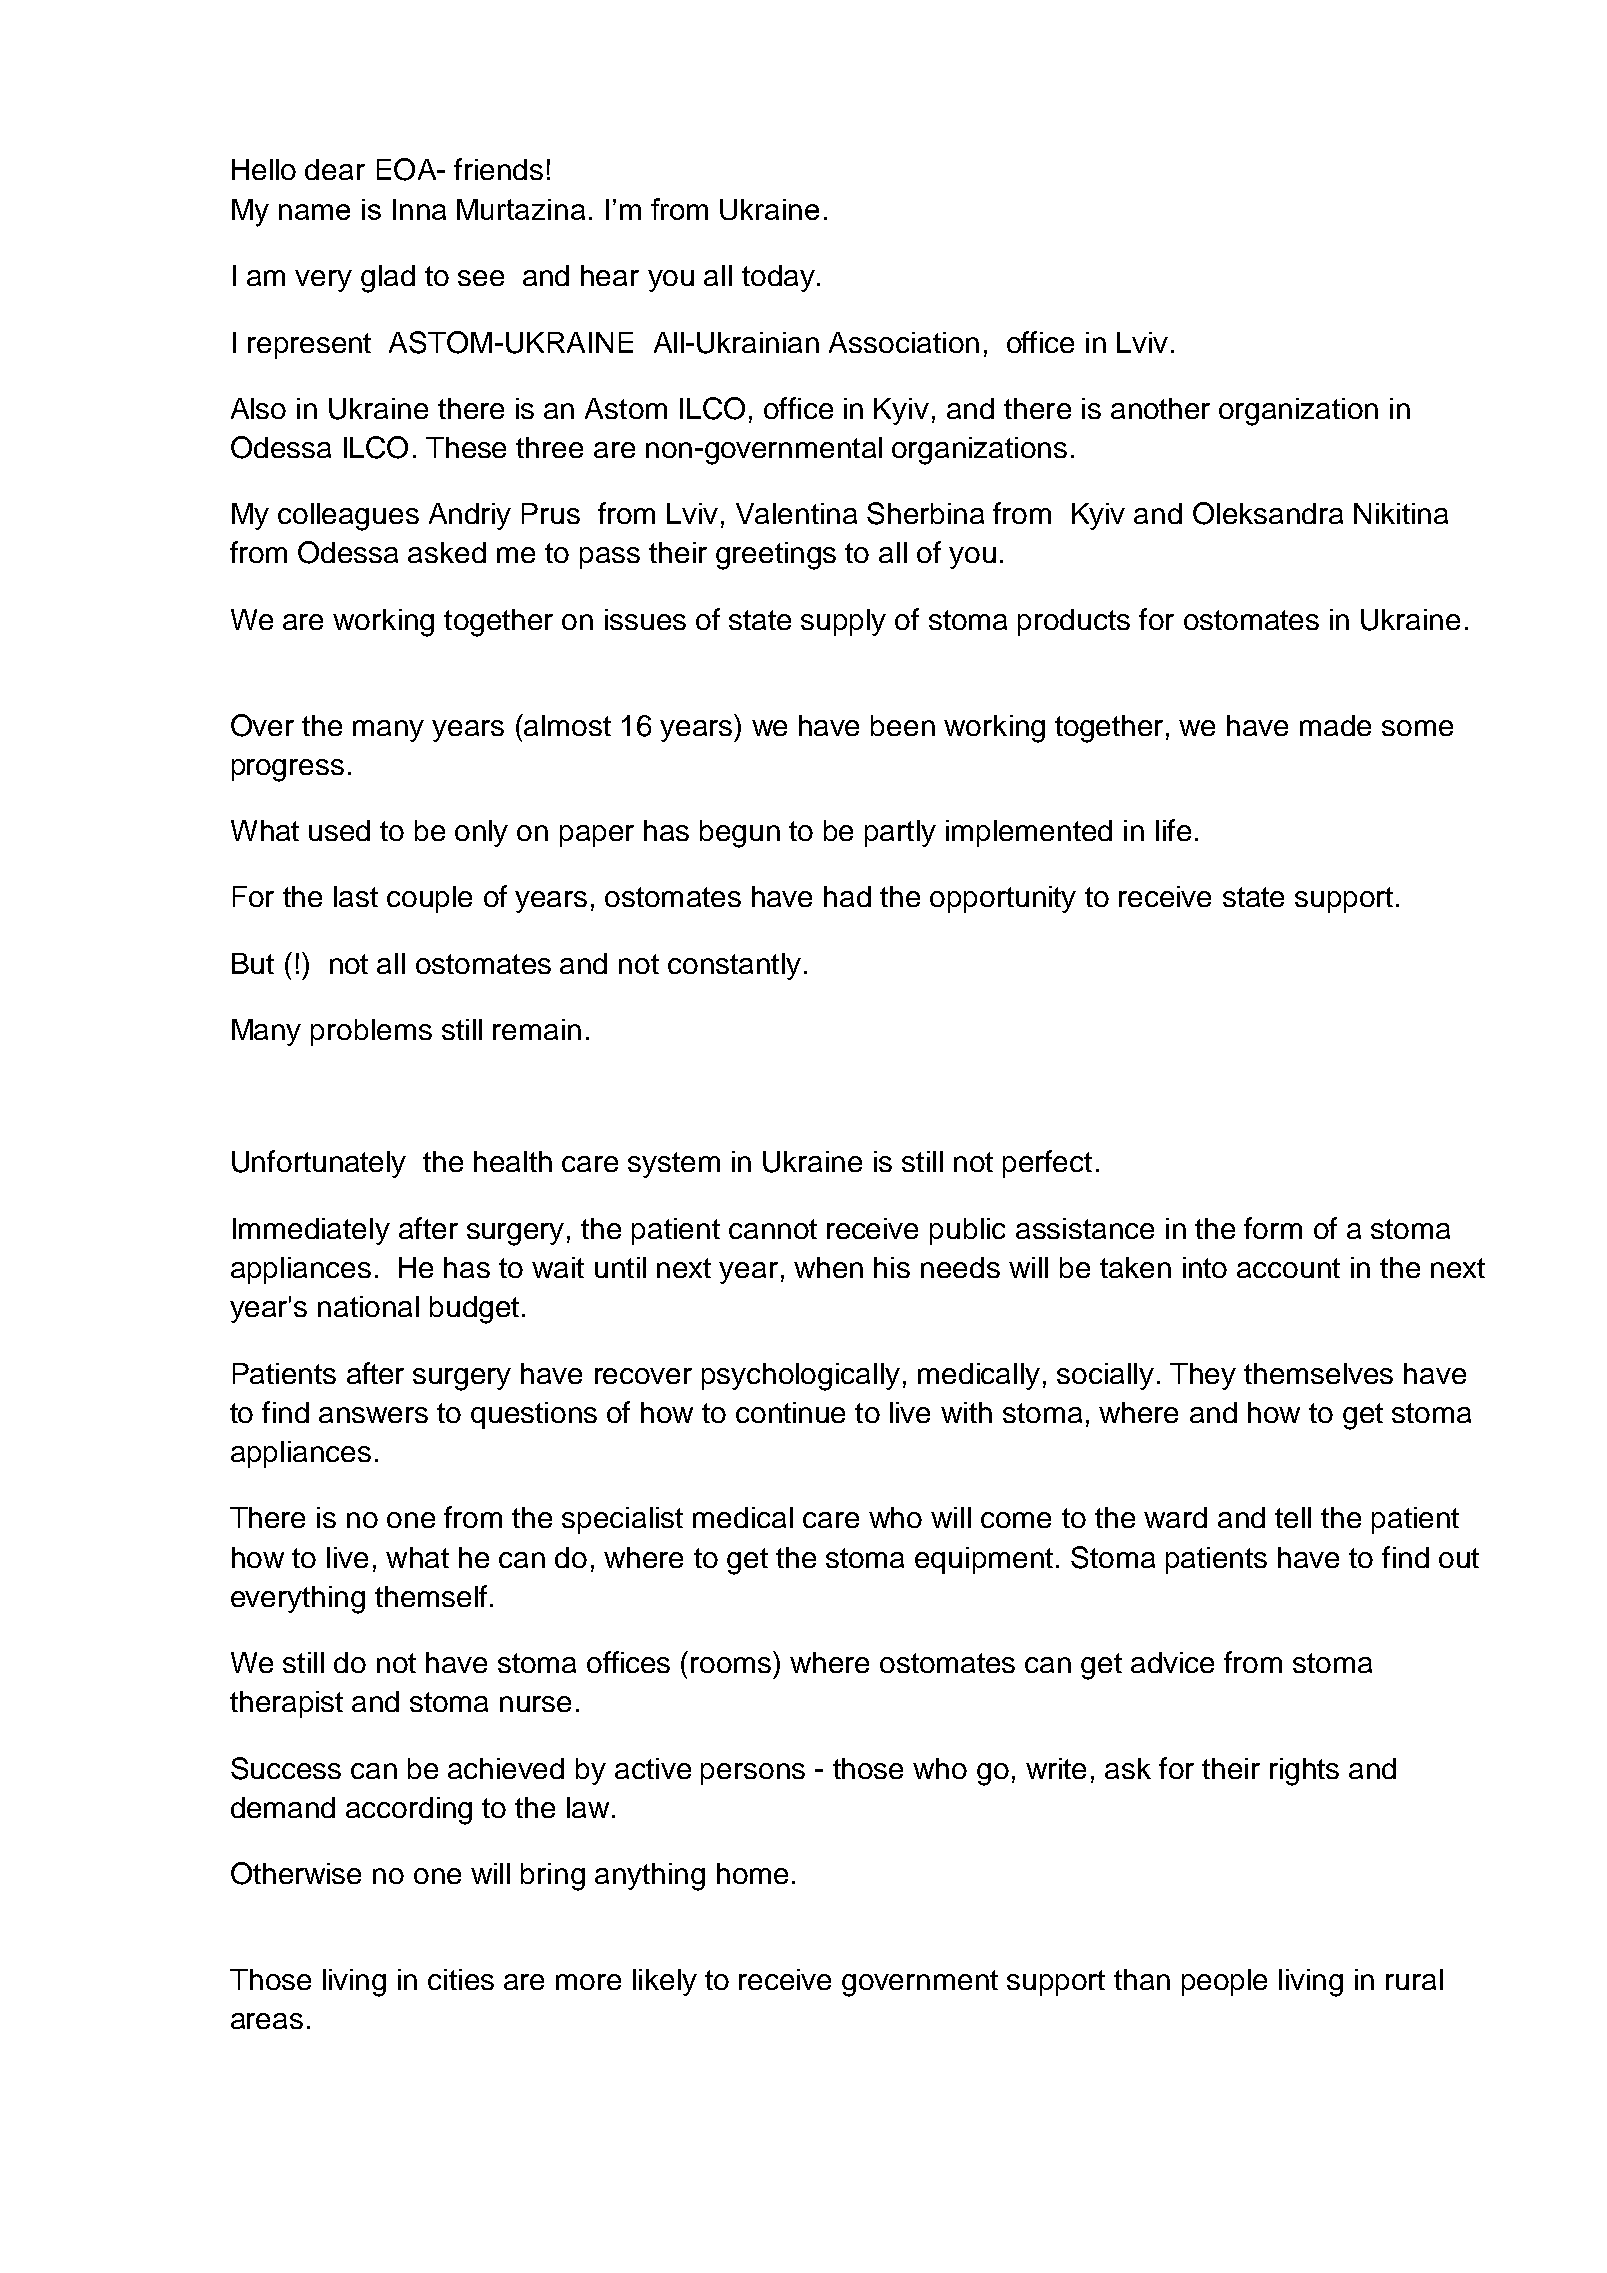 The image size is (1607, 2273). Describe the element at coordinates (778, 278) in the screenshot. I see `today` at that location.
